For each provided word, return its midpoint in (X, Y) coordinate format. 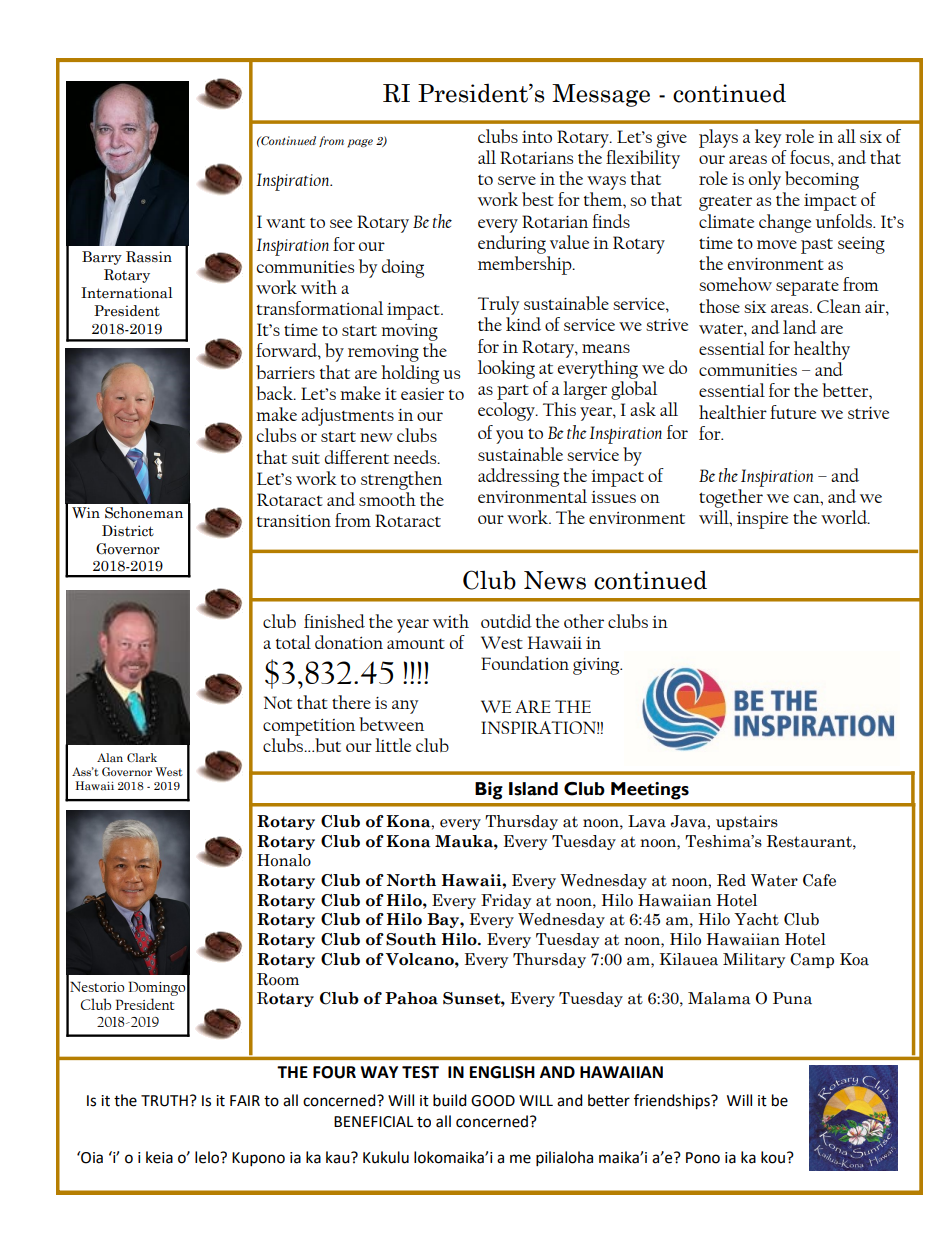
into (537, 137)
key (768, 138)
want (285, 222)
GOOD (493, 1101)
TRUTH (164, 1101)
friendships (673, 1102)
